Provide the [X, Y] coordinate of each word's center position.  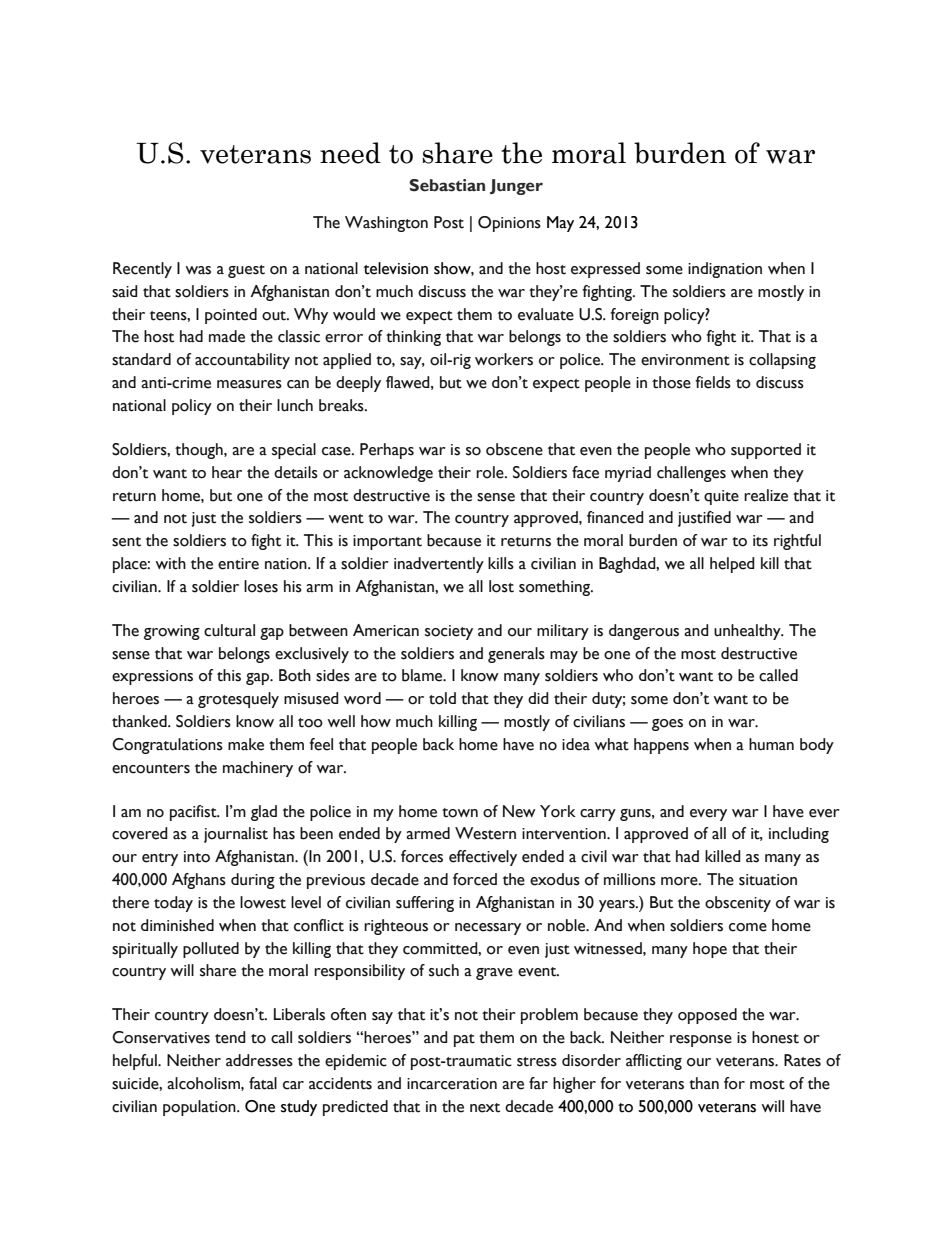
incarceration [452, 1084]
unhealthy [748, 632]
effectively [483, 858]
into [197, 857]
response [701, 1041]
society [449, 632]
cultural [229, 630]
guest [246, 271]
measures [249, 384]
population [200, 1108]
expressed [605, 270]
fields [713, 382]
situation [768, 880]
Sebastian [447, 185]
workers [504, 359]
